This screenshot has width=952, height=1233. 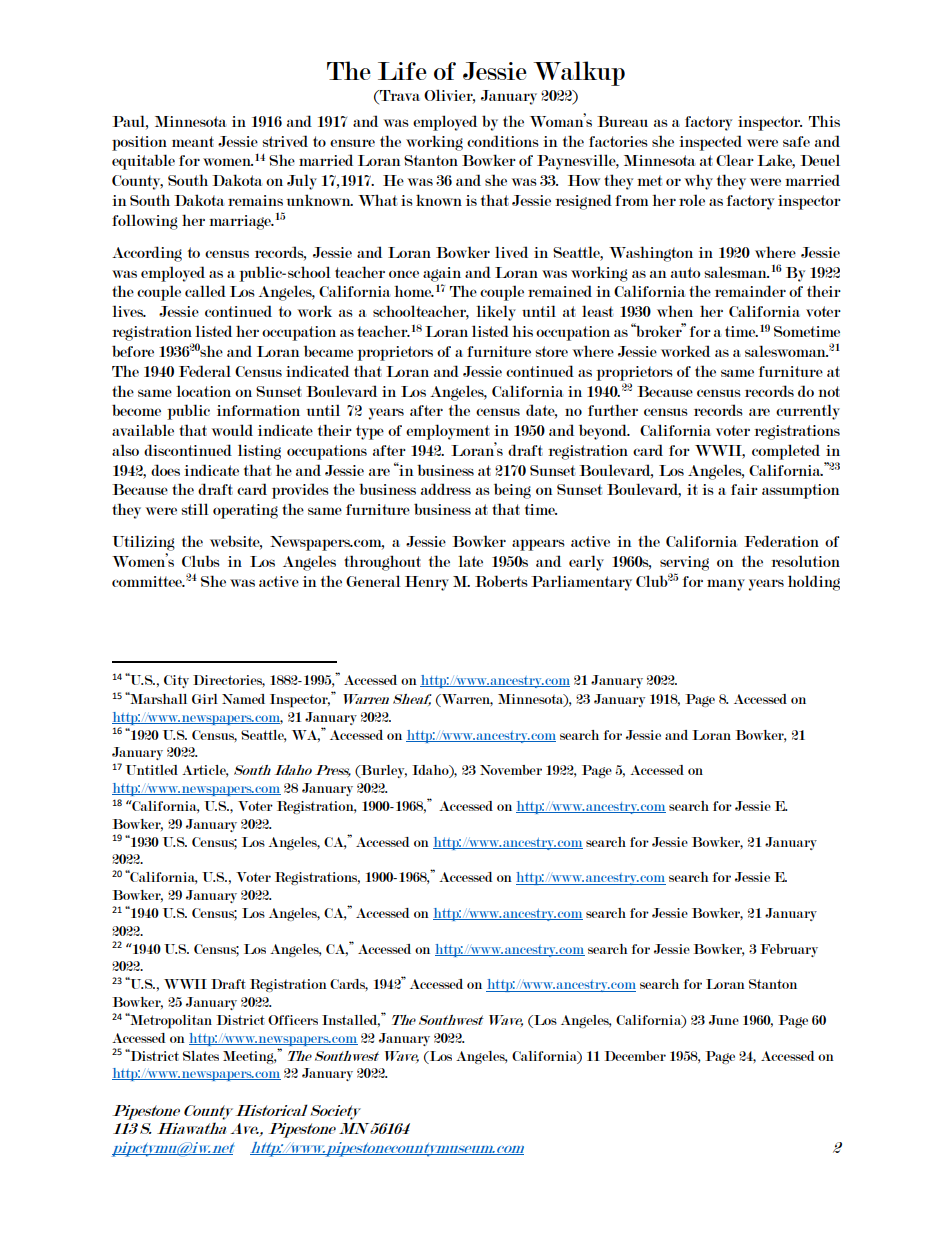 I want to click on committee, so click(x=148, y=581).
